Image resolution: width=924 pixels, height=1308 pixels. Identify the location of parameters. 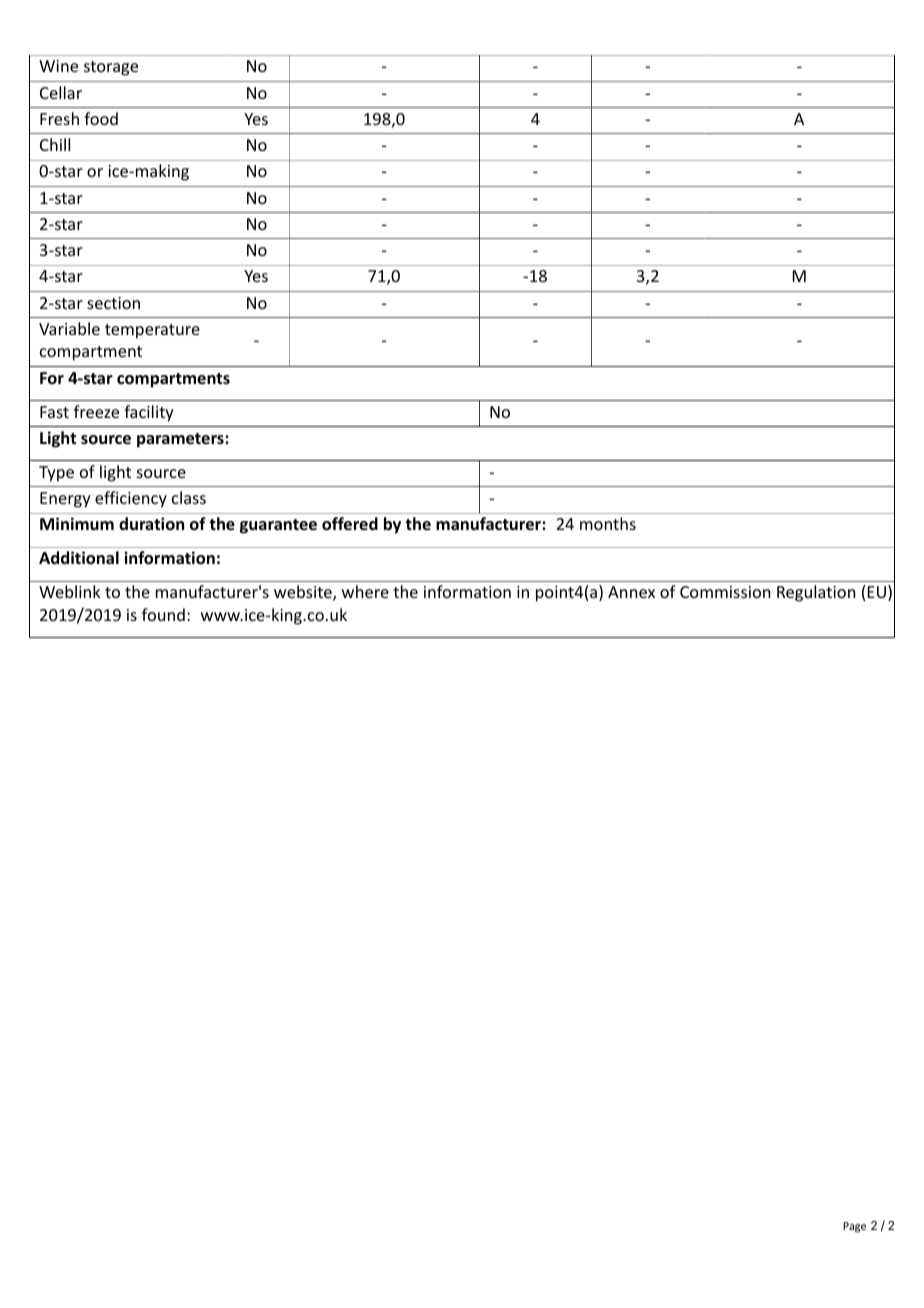
(181, 440).
